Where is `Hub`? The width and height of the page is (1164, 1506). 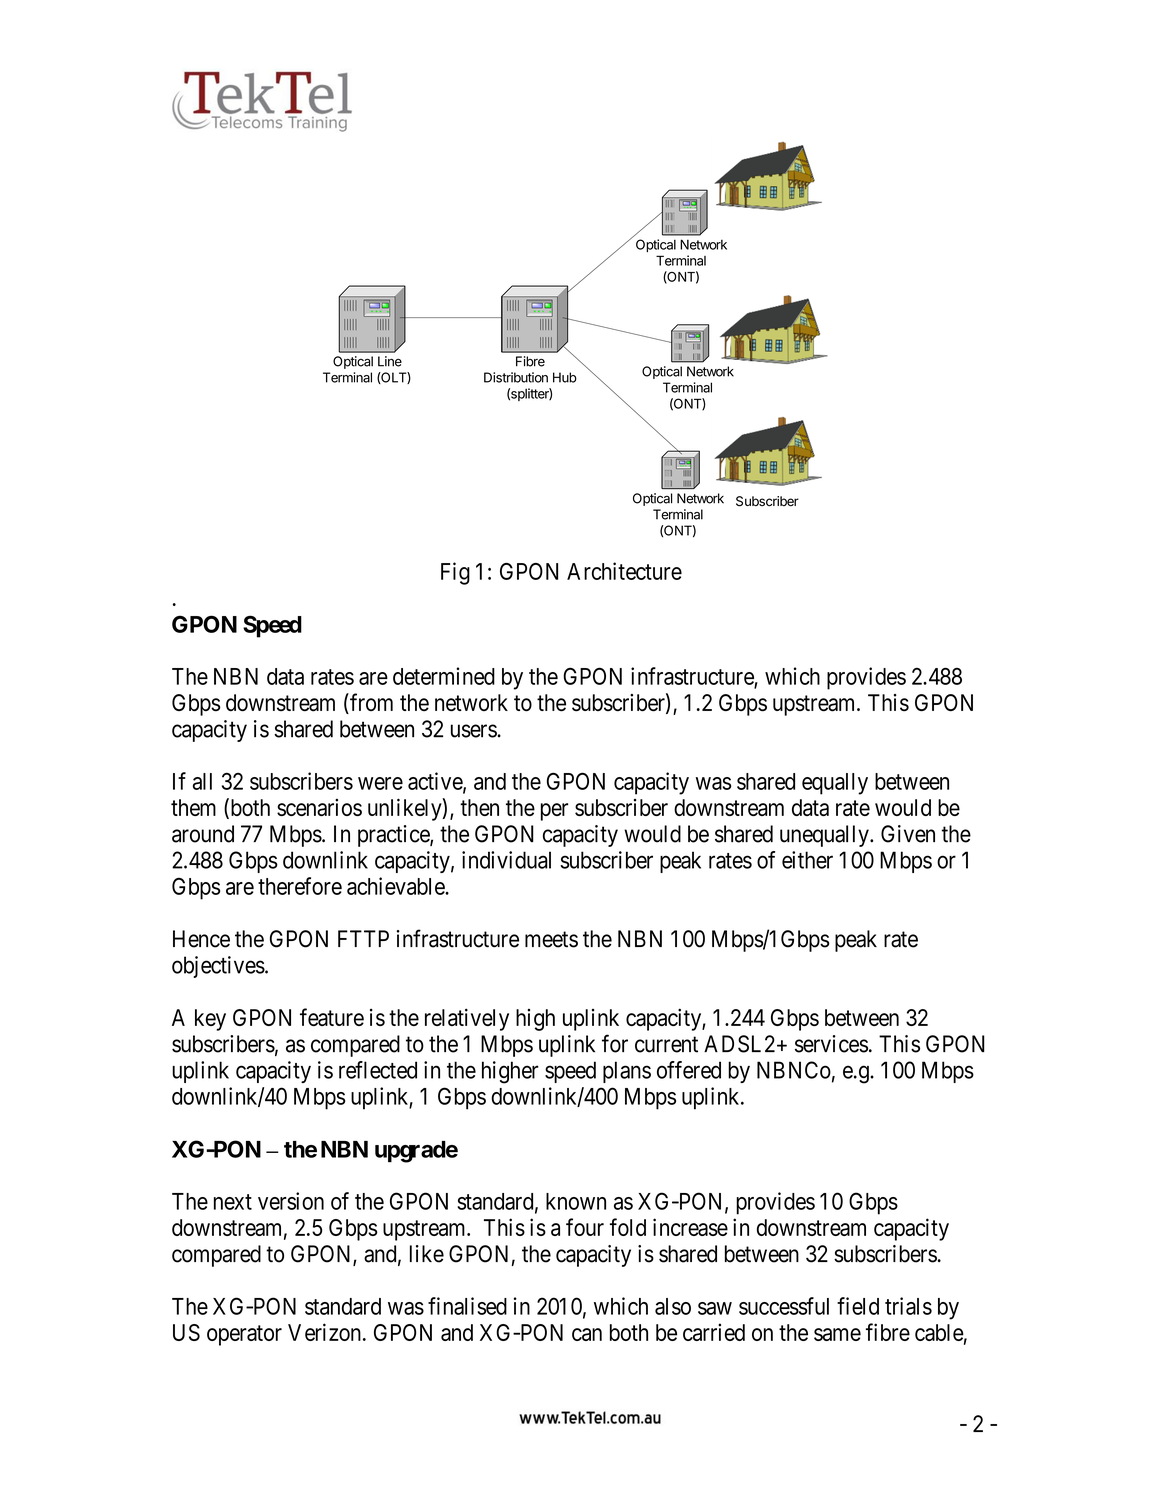
Hub is located at coordinates (565, 377).
